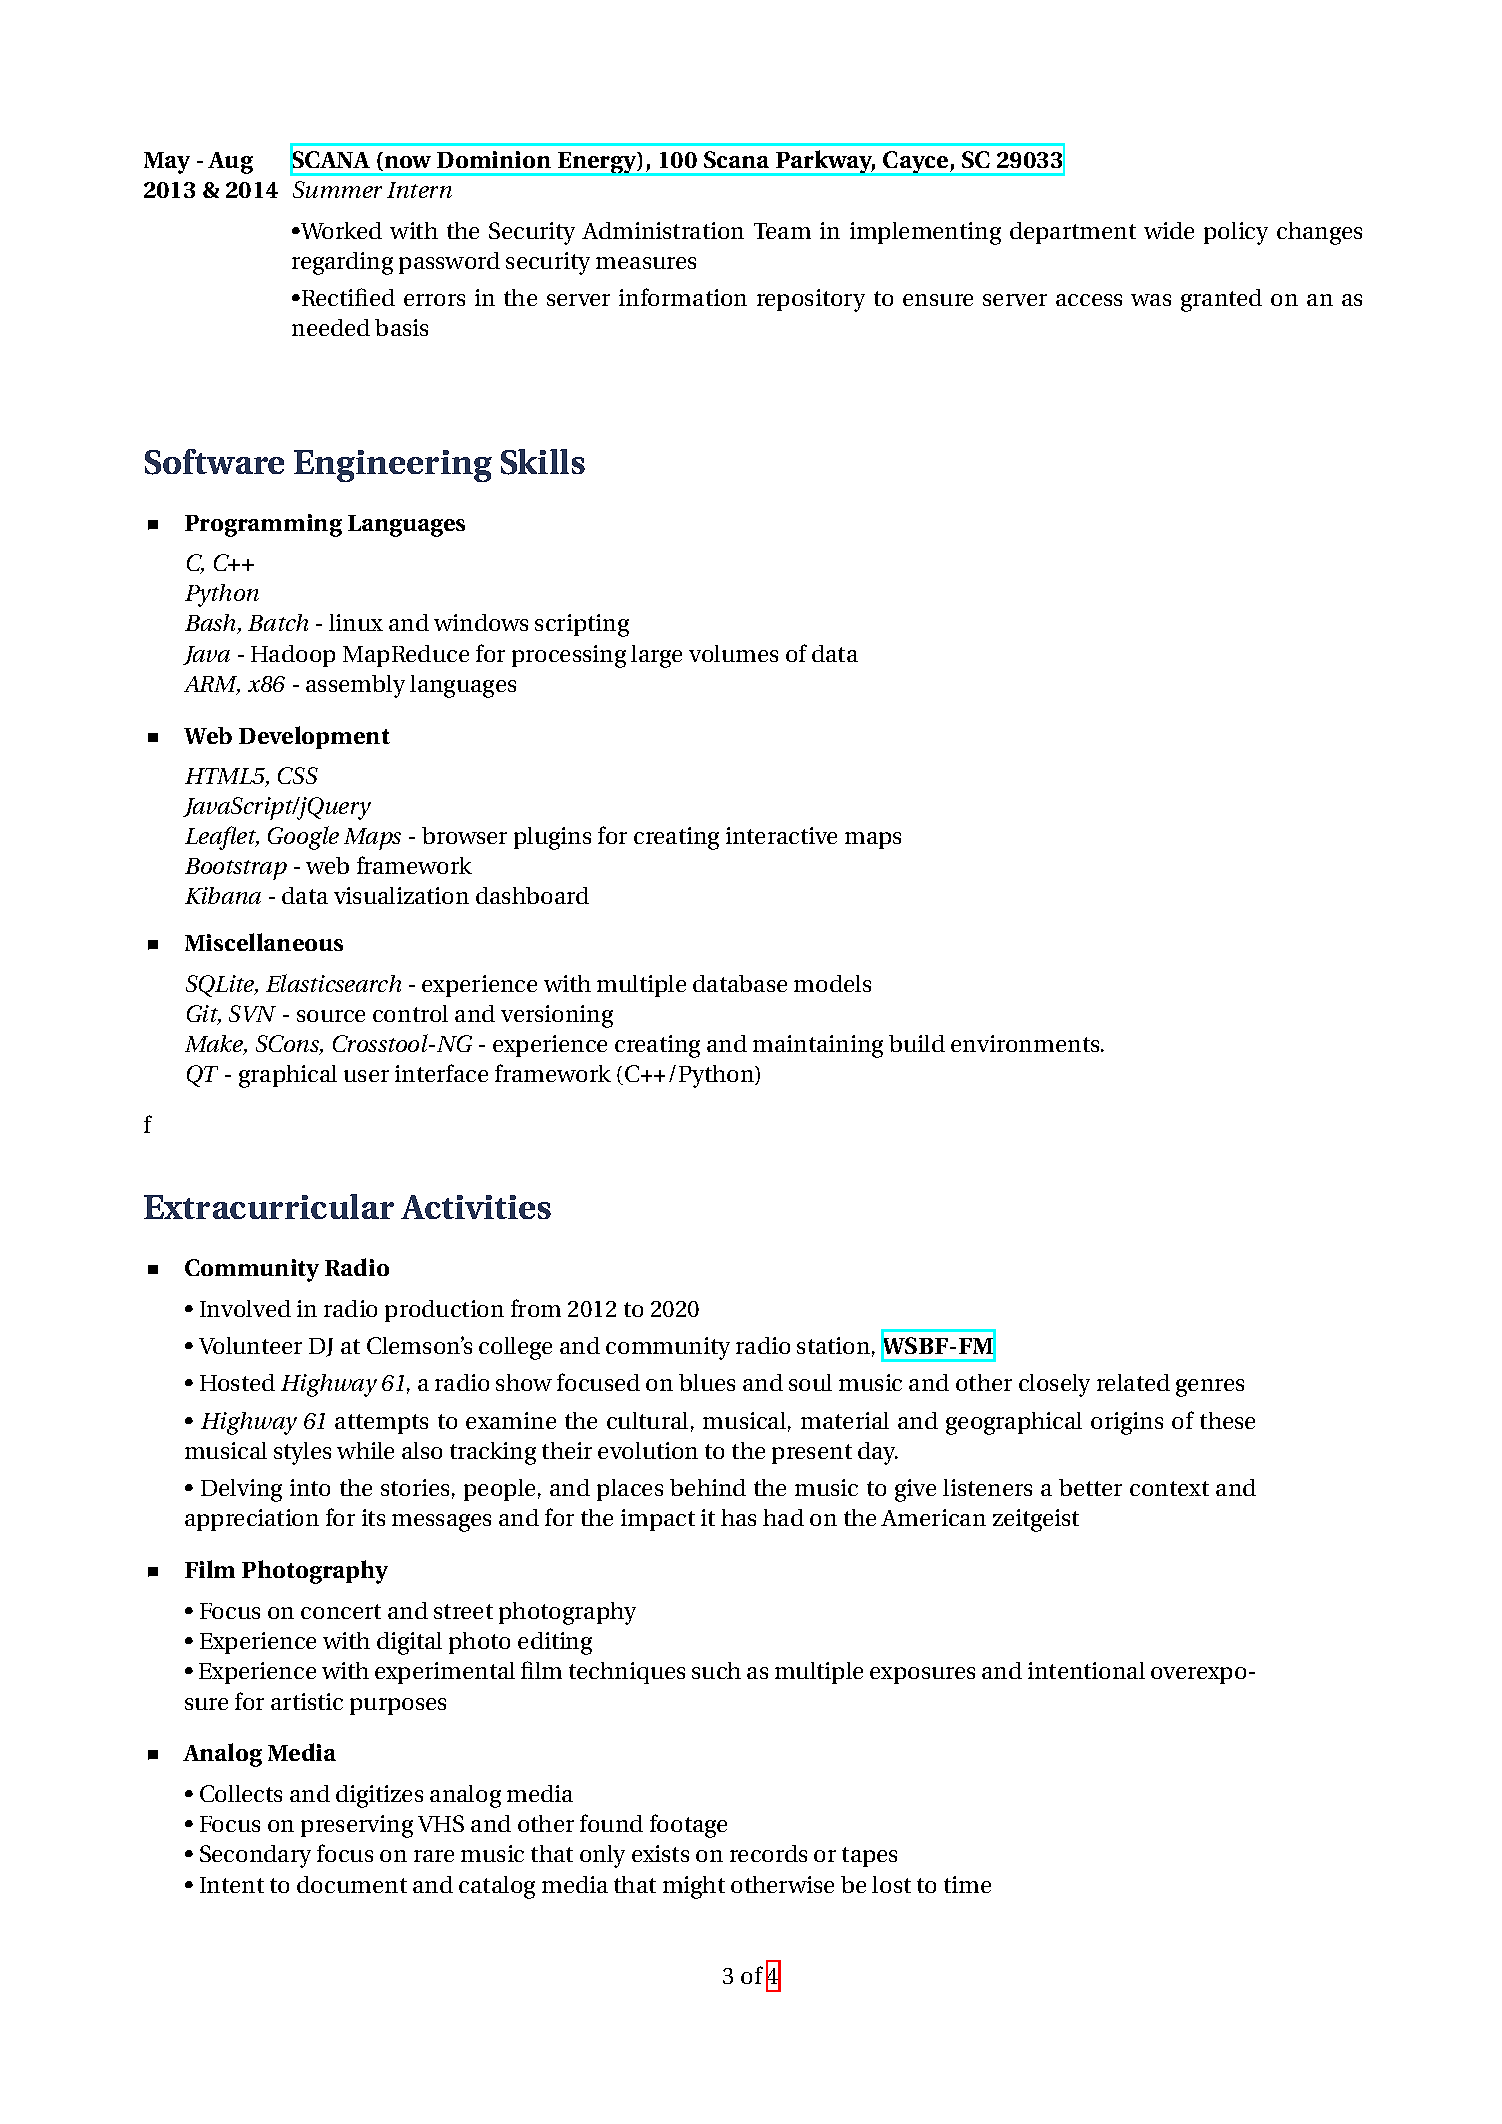 This screenshot has height=2124, width=1502. What do you see at coordinates (337, 189) in the screenshot?
I see `Summer` at bounding box center [337, 189].
